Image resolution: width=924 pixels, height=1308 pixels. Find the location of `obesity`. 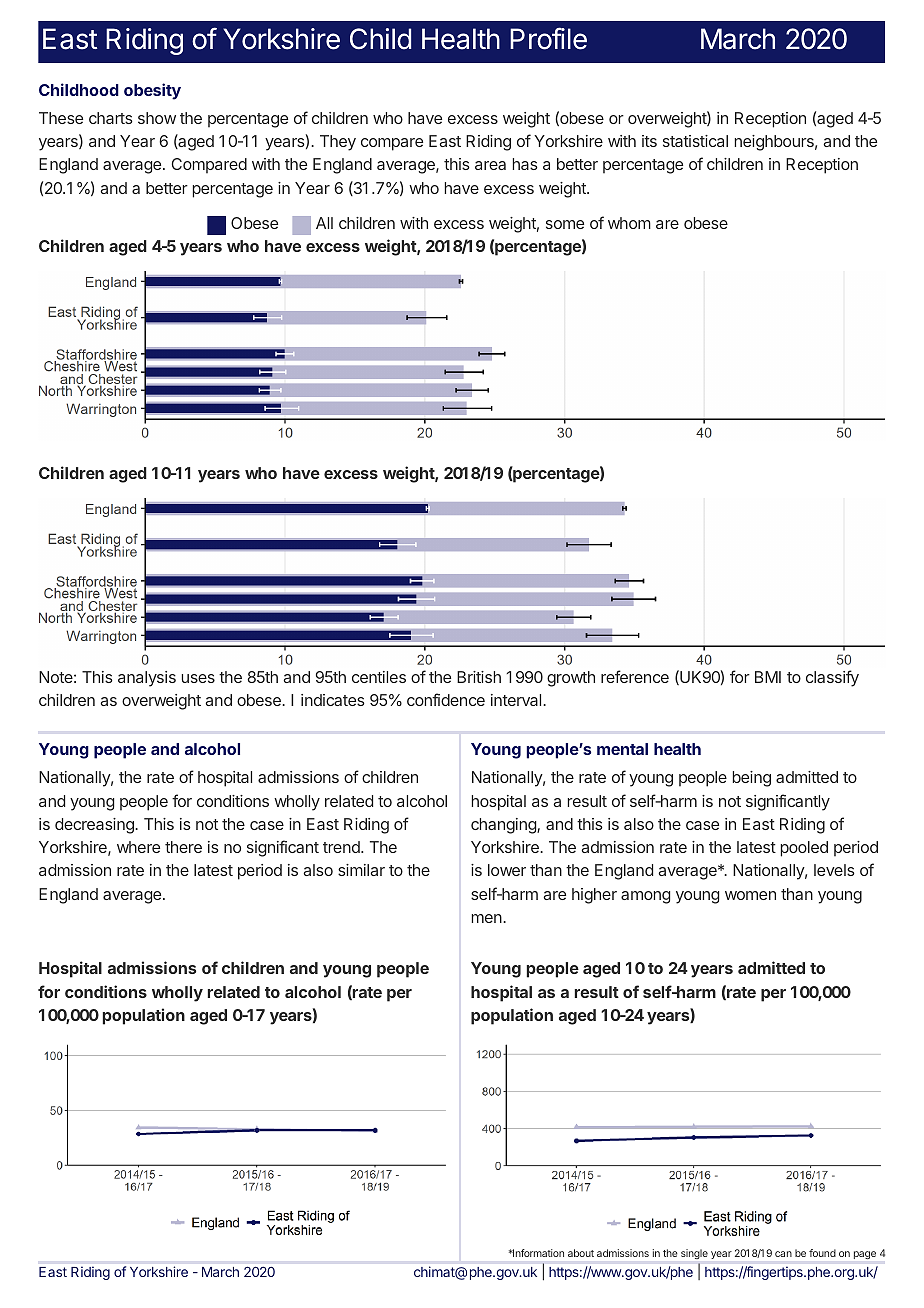

obesity is located at coordinates (152, 91).
